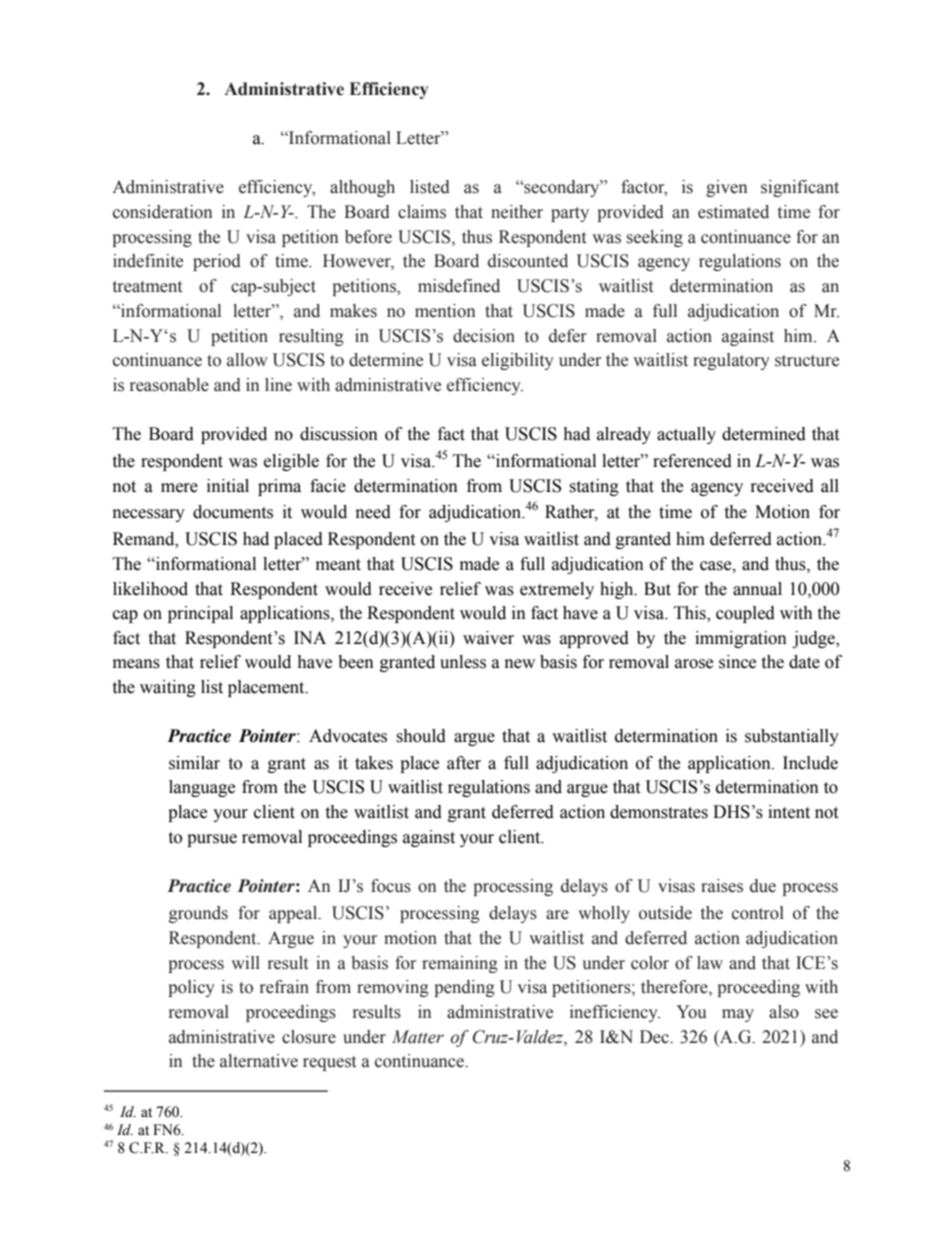 This image has width=952, height=1233. I want to click on estimated, so click(733, 212).
